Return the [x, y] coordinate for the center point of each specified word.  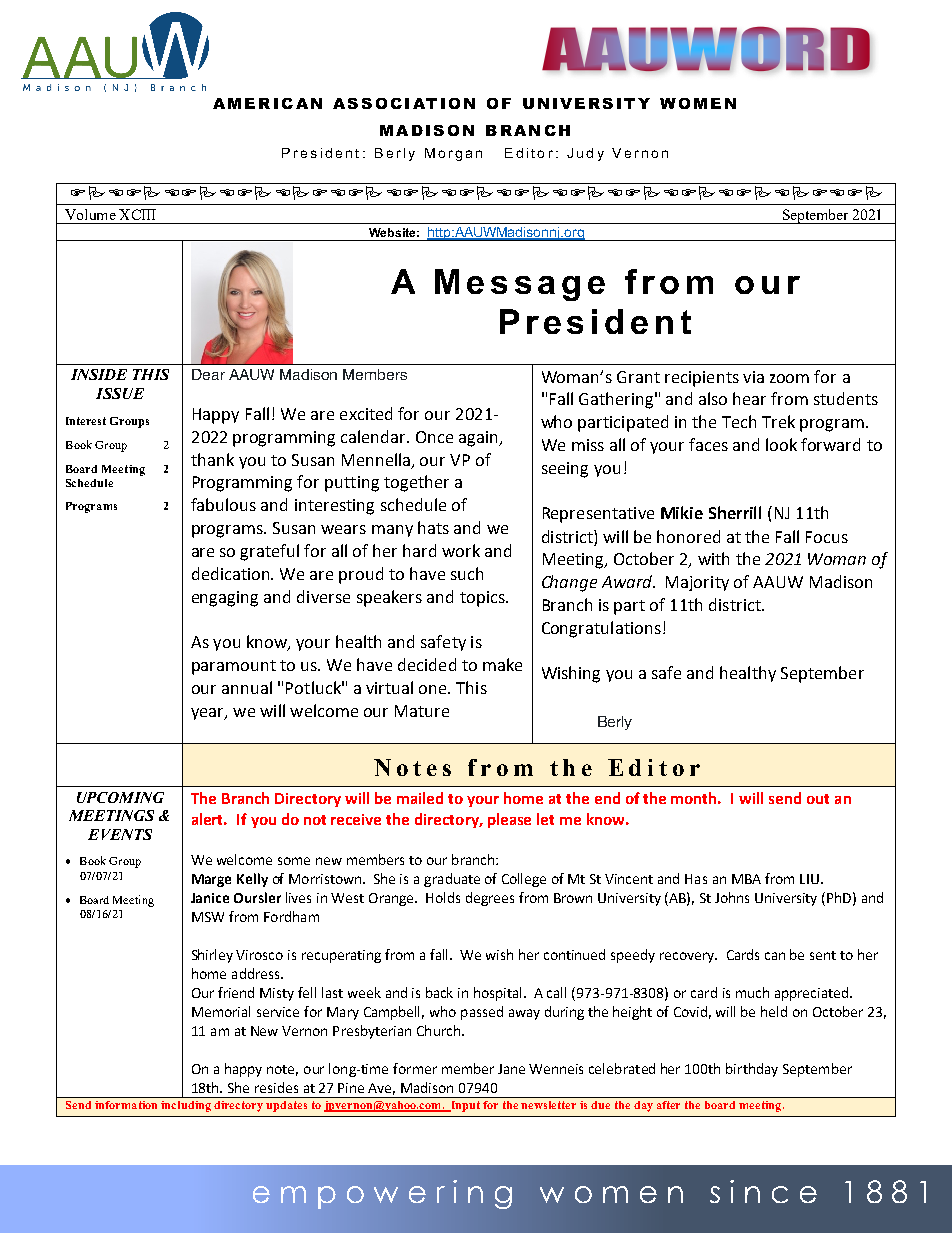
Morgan [453, 154]
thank [212, 459]
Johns [732, 897]
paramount [234, 667]
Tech [739, 421]
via [753, 377]
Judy [585, 154]
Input [464, 1106]
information [126, 1105]
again [479, 439]
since [763, 1191]
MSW [208, 917]
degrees [490, 899]
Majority [697, 583]
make [502, 664]
